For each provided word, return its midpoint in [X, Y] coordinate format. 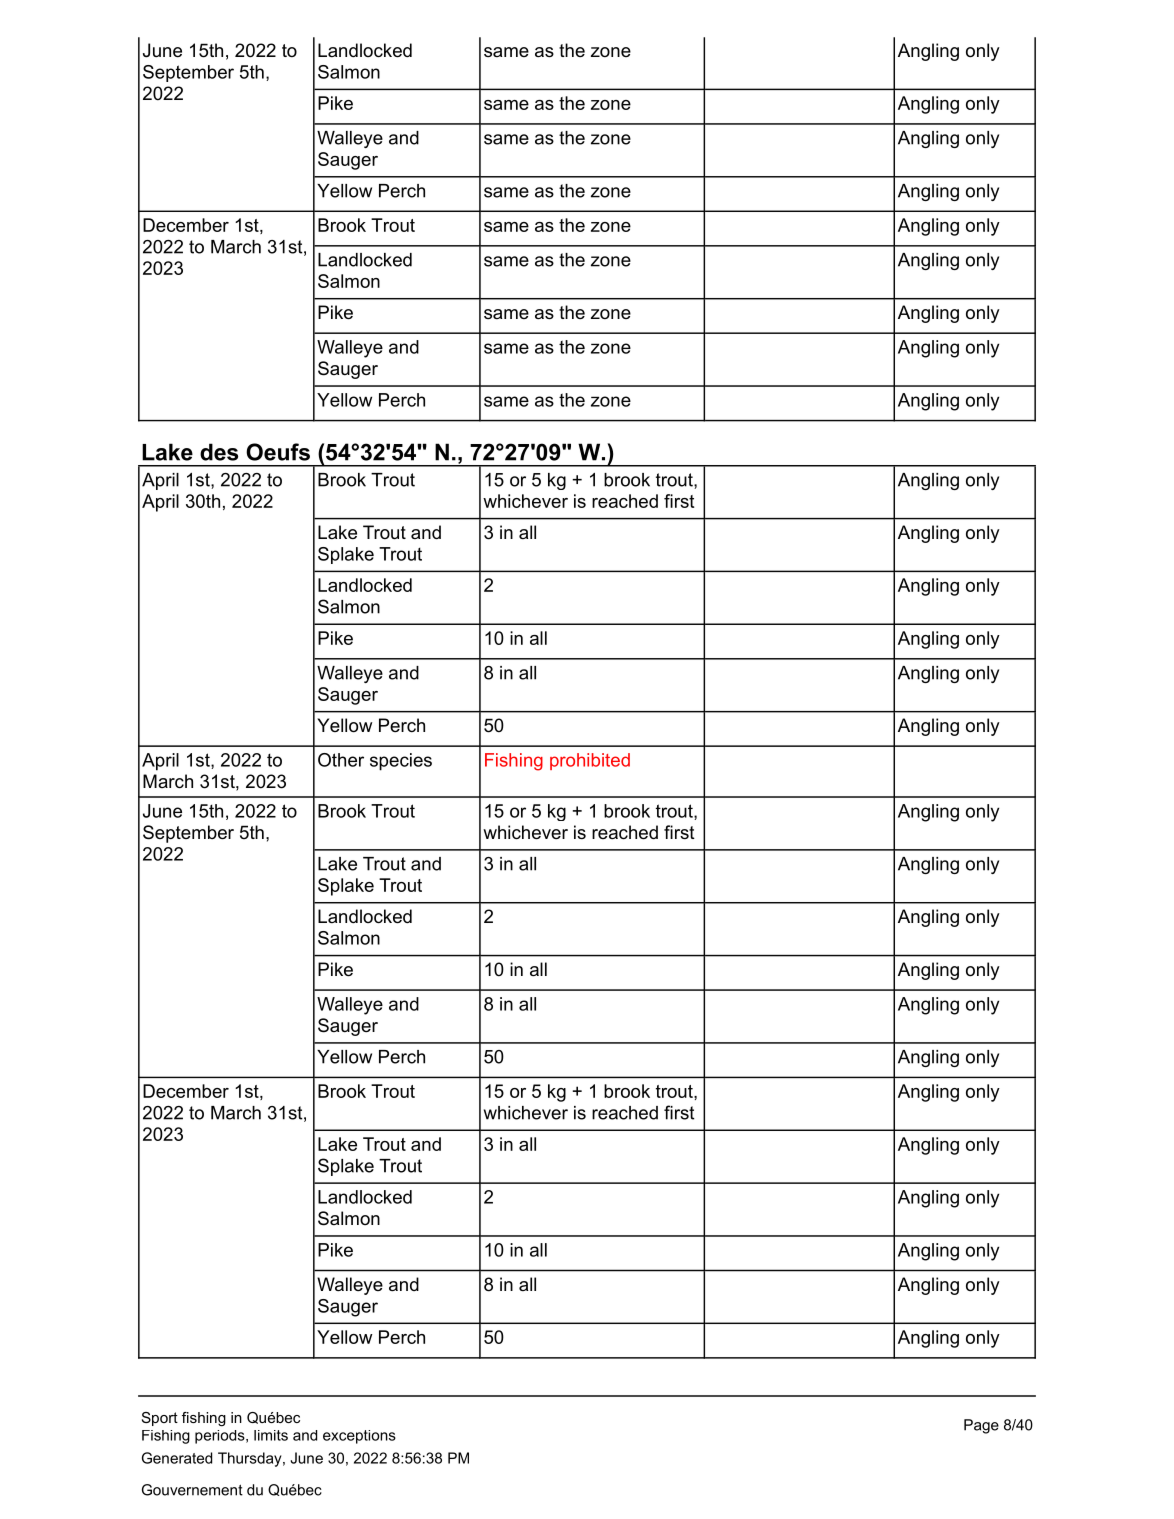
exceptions [359, 1437]
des [219, 452]
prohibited [590, 761]
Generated [177, 1458]
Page [981, 1426]
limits [271, 1435]
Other [341, 760]
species [401, 762]
